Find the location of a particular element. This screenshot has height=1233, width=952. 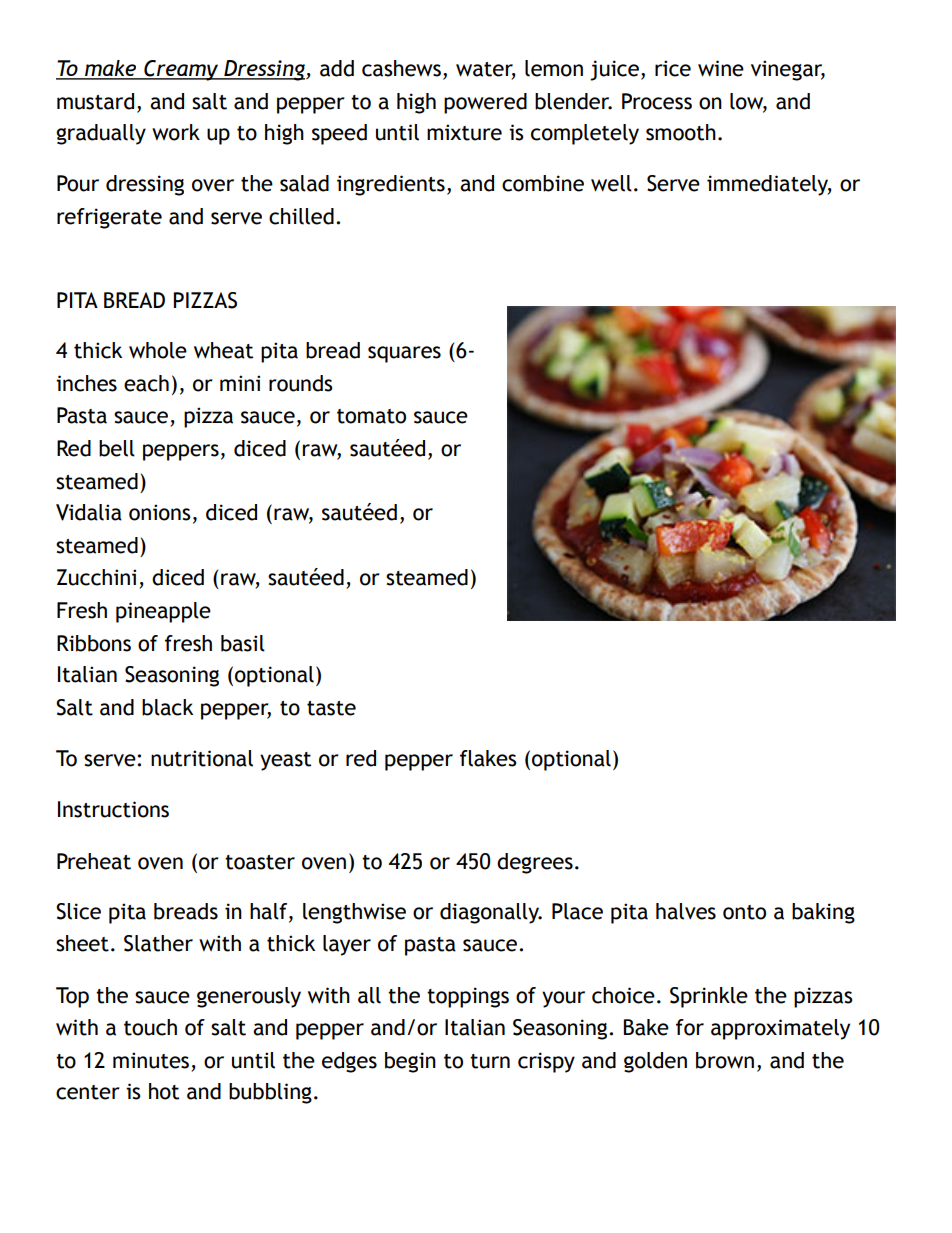

squares is located at coordinates (404, 354).
